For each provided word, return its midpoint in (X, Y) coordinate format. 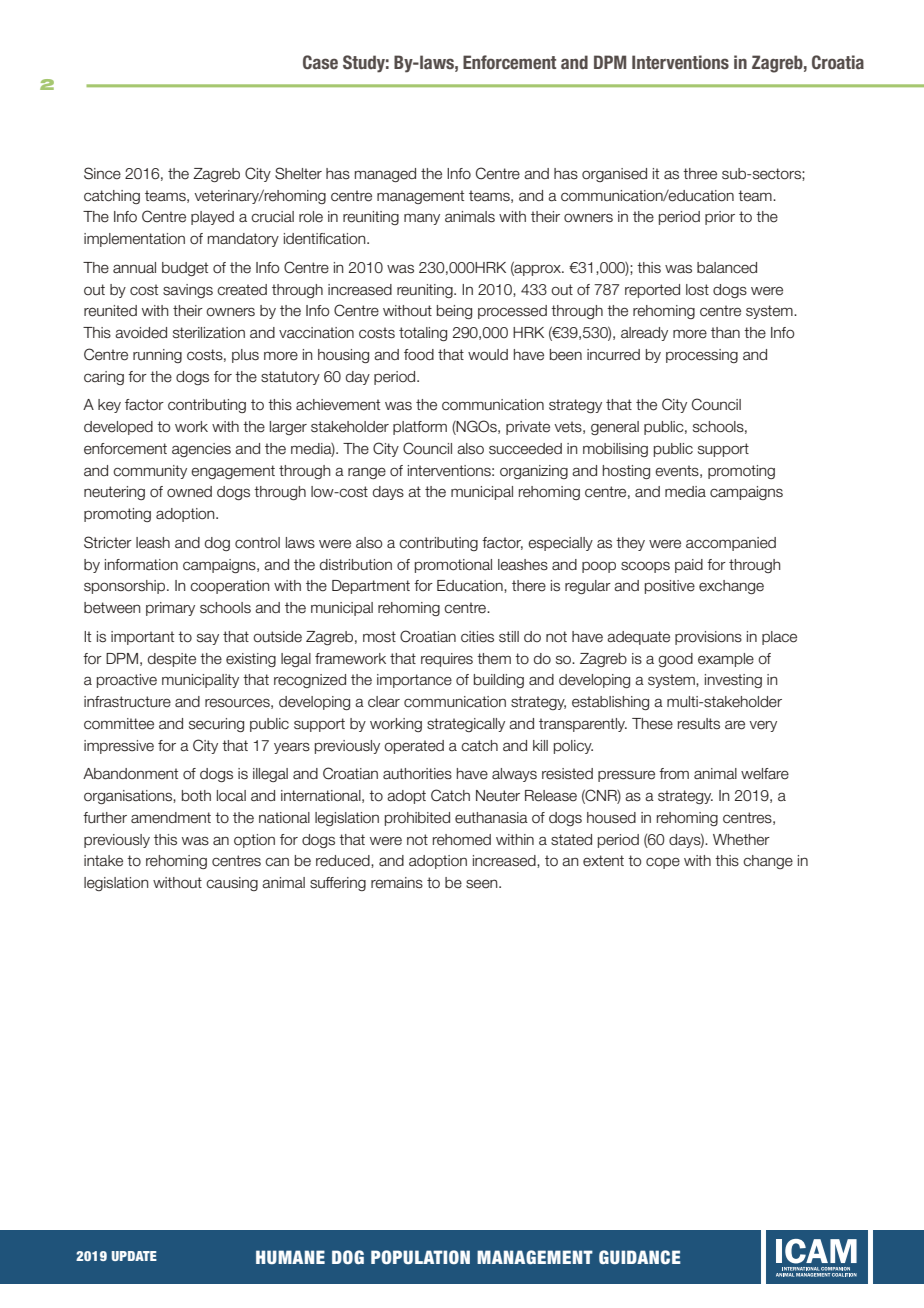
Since (102, 173)
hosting (626, 472)
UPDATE (134, 1256)
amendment (171, 818)
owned (189, 492)
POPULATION (420, 1257)
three (700, 174)
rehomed (462, 840)
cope (663, 863)
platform (420, 428)
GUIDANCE (640, 1257)
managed (385, 175)
